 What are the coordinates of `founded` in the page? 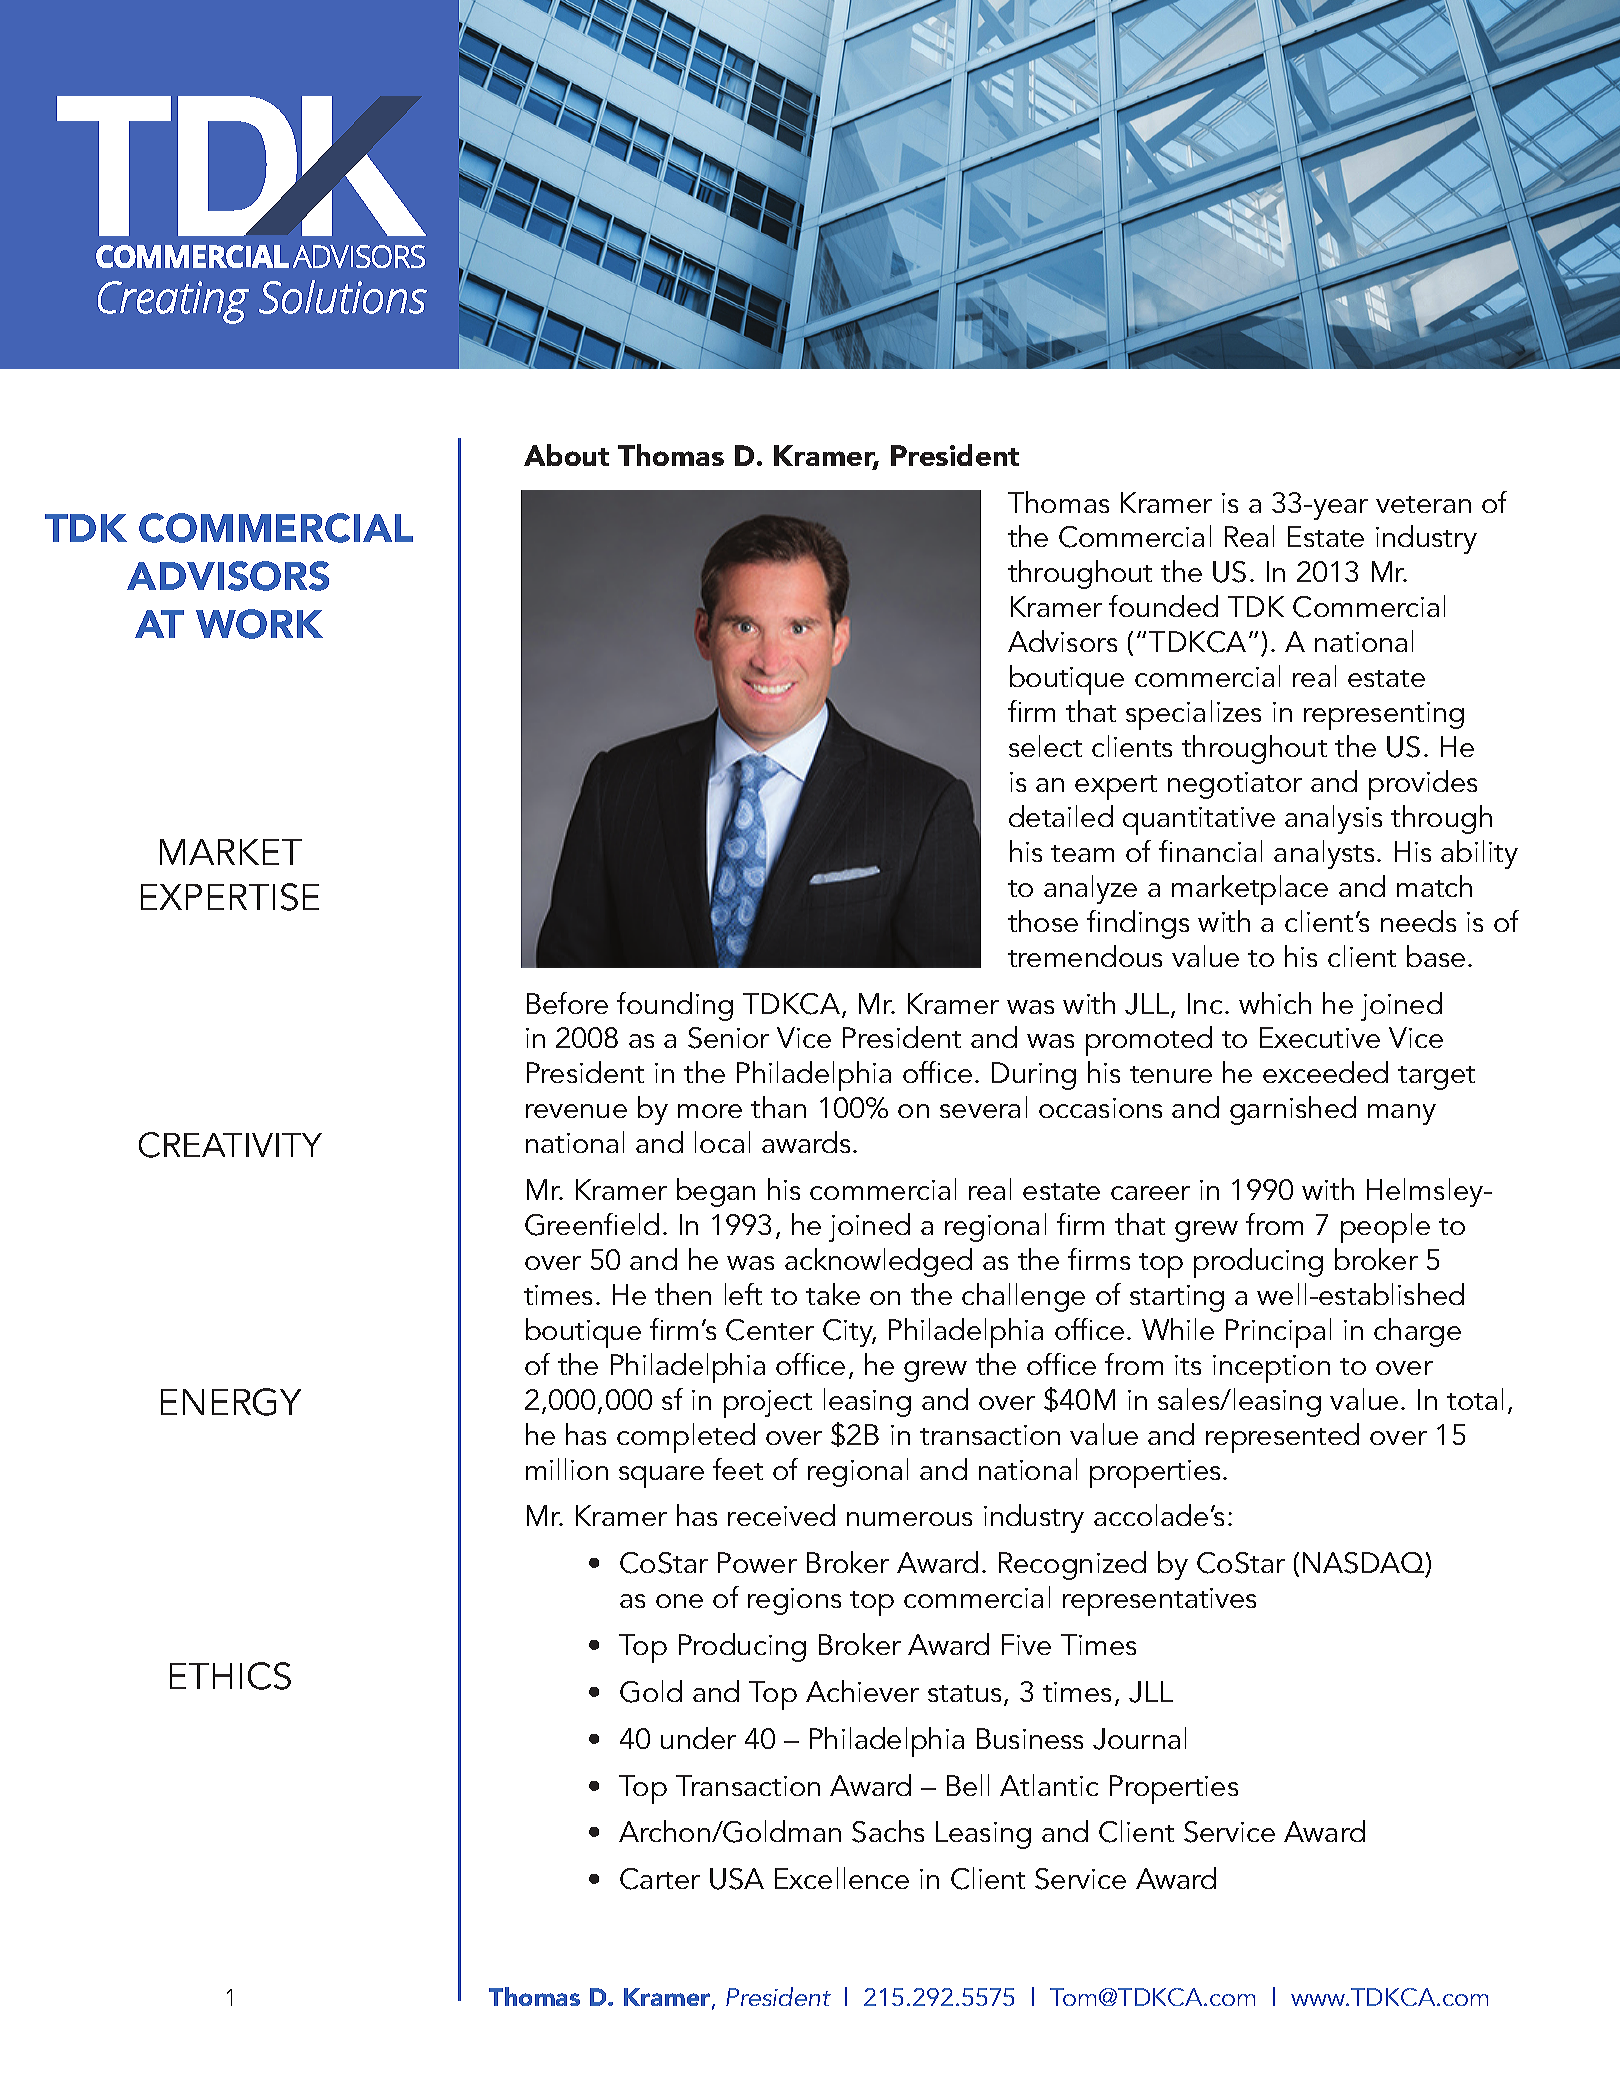 It's located at (1163, 606).
